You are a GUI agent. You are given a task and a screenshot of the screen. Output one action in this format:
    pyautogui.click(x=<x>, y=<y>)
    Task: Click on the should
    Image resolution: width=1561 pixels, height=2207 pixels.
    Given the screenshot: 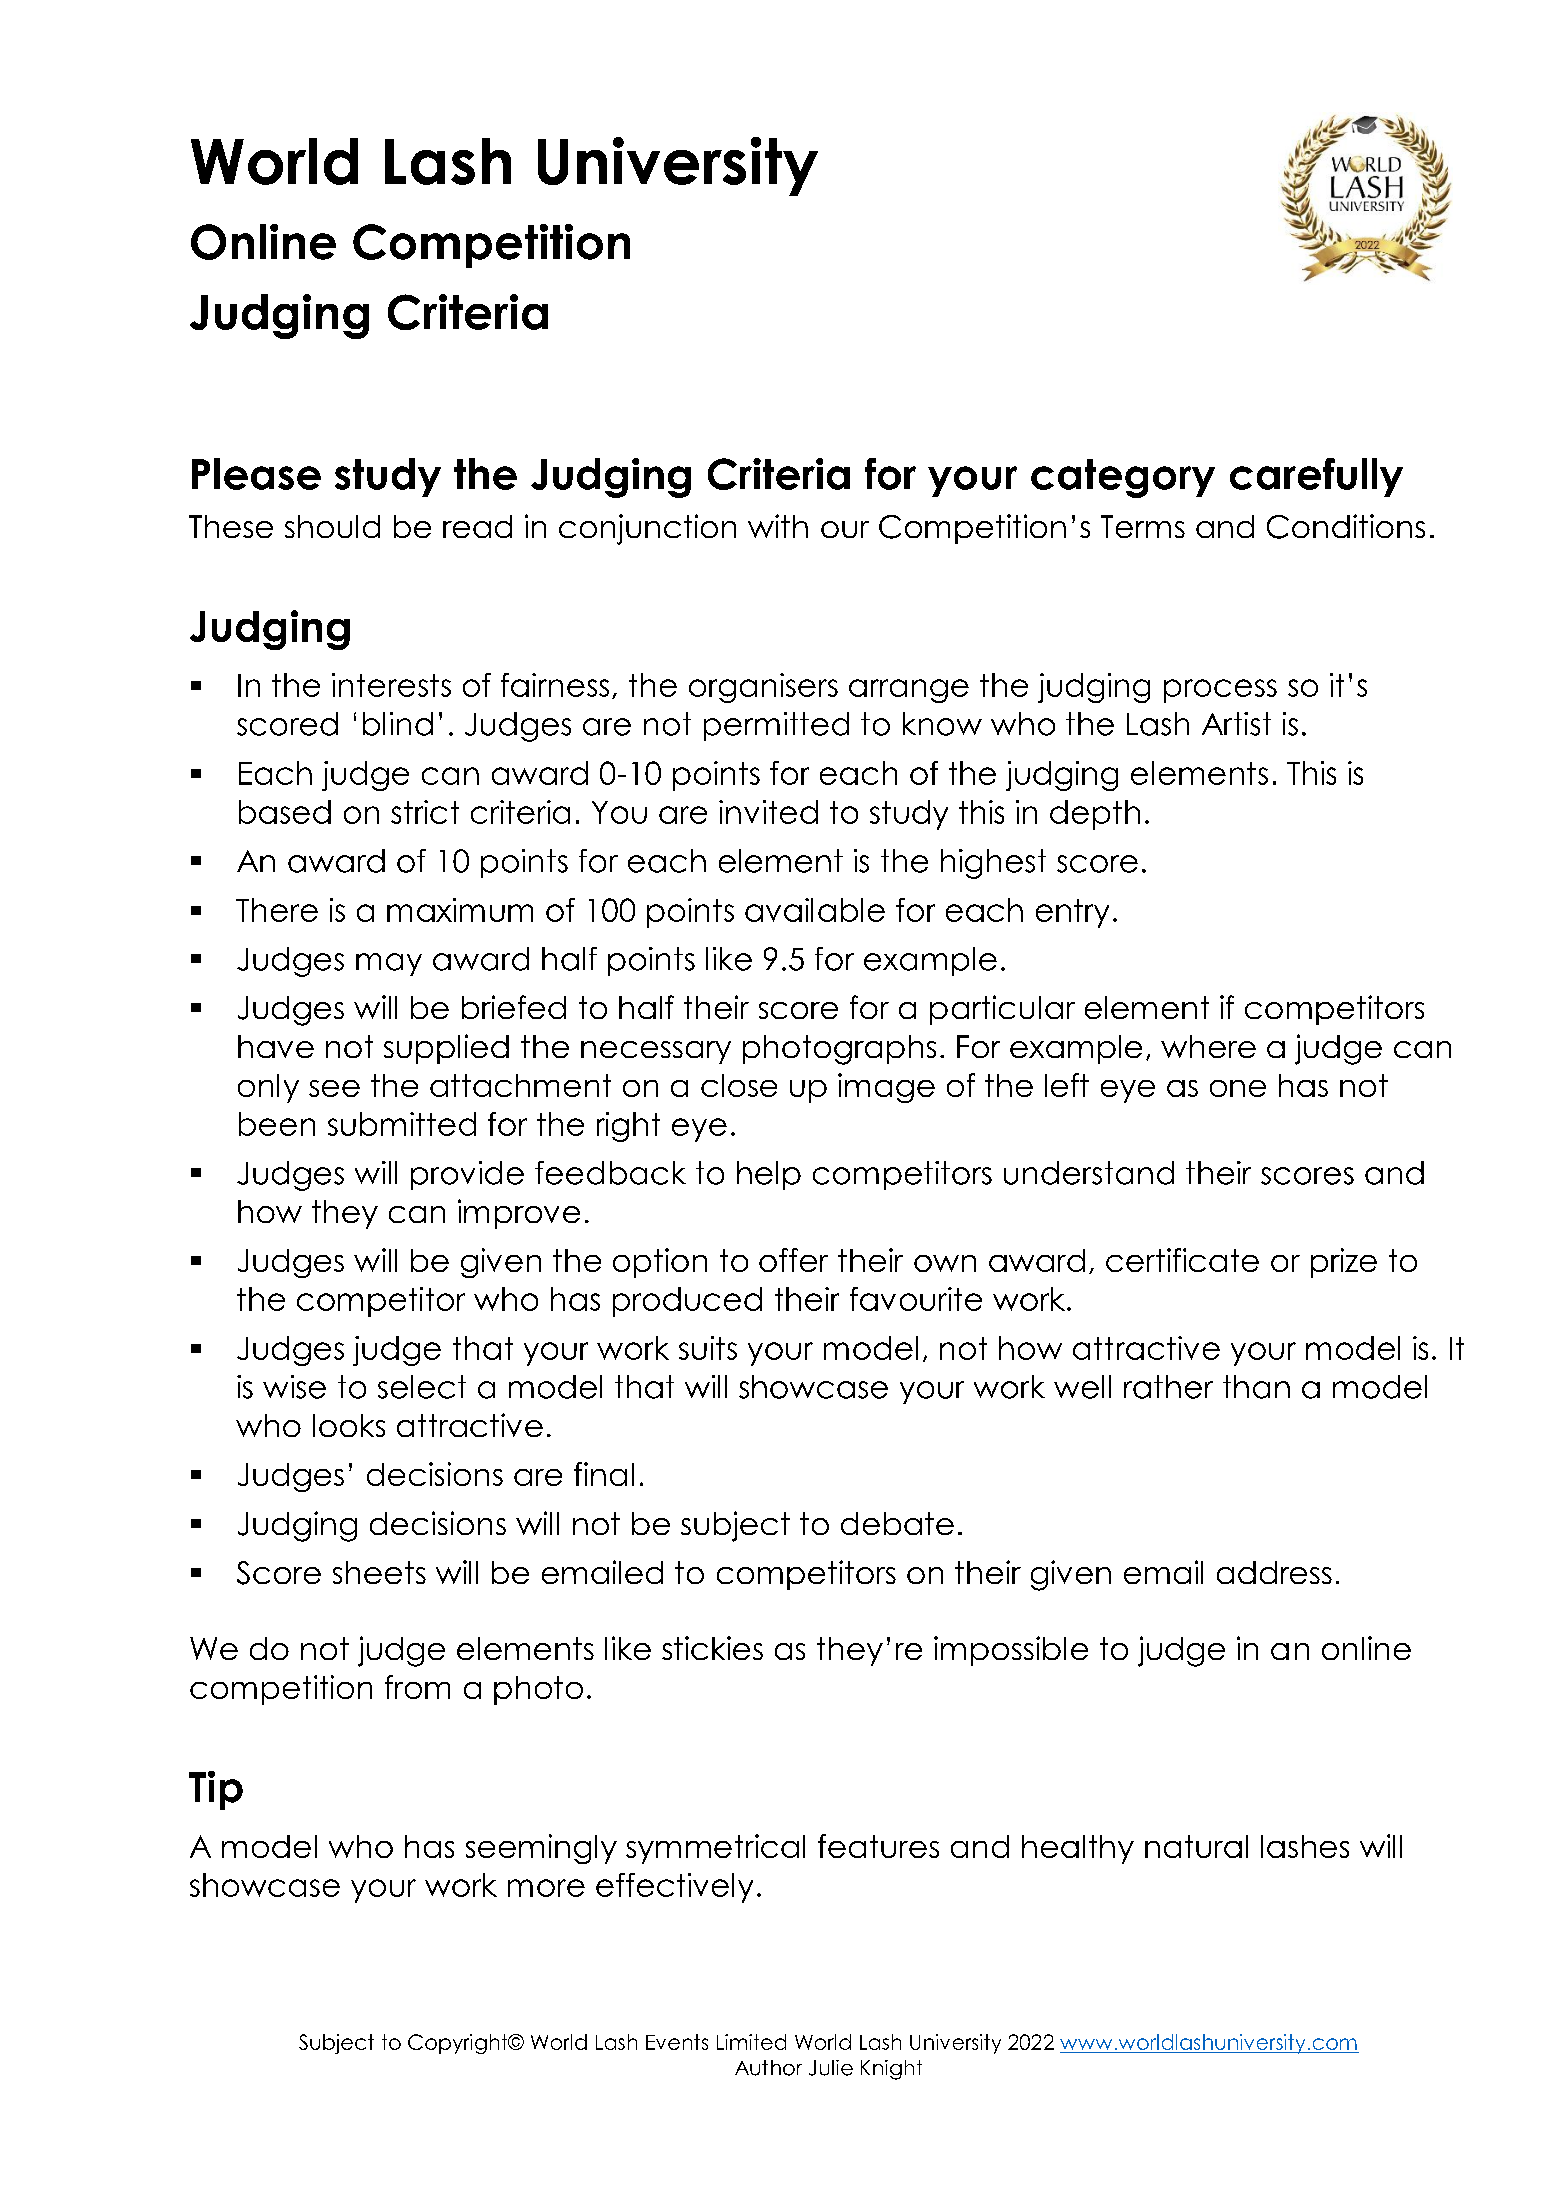 What is the action you would take?
    pyautogui.click(x=332, y=526)
